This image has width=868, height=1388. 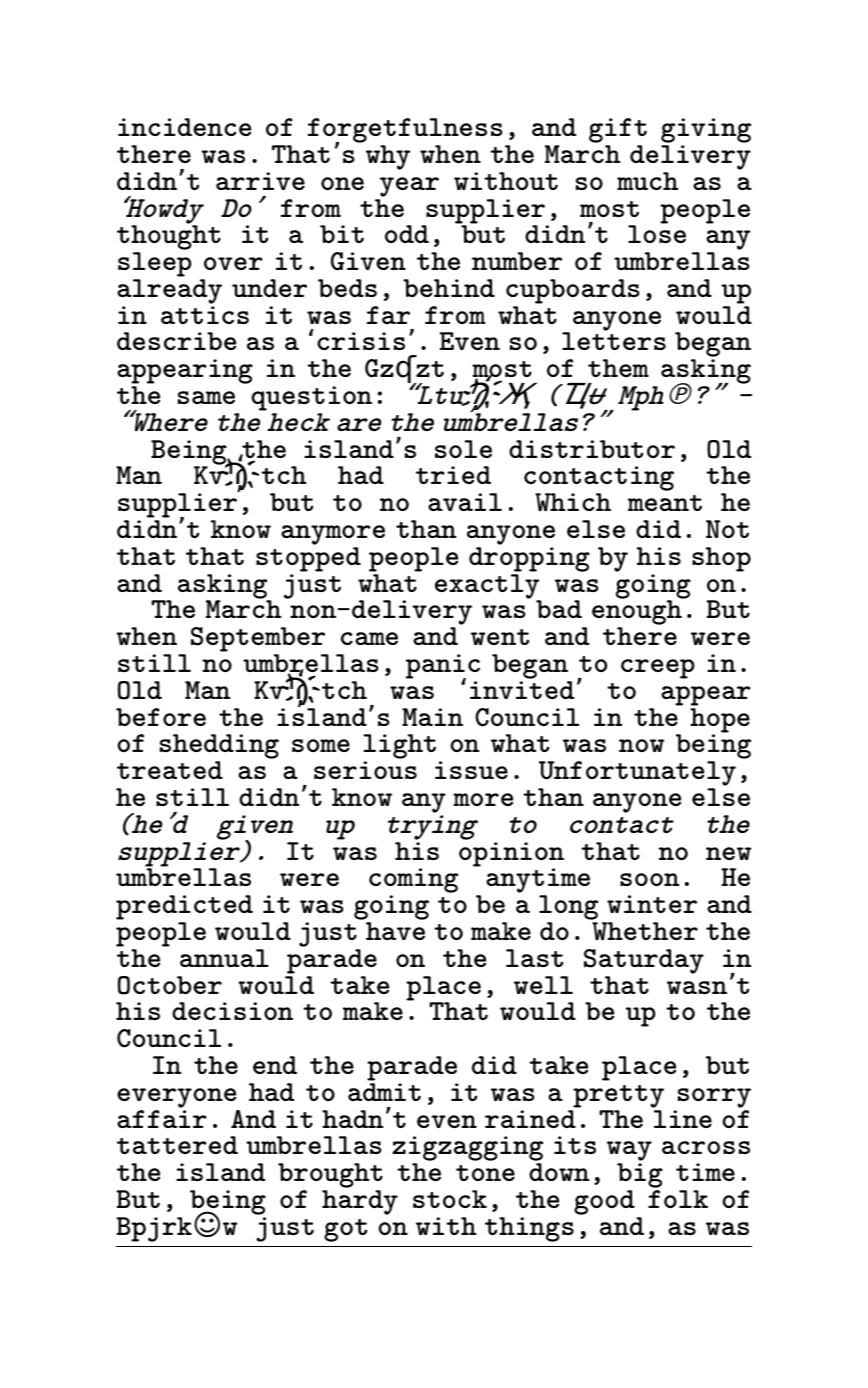 I want to click on year, so click(x=409, y=187).
